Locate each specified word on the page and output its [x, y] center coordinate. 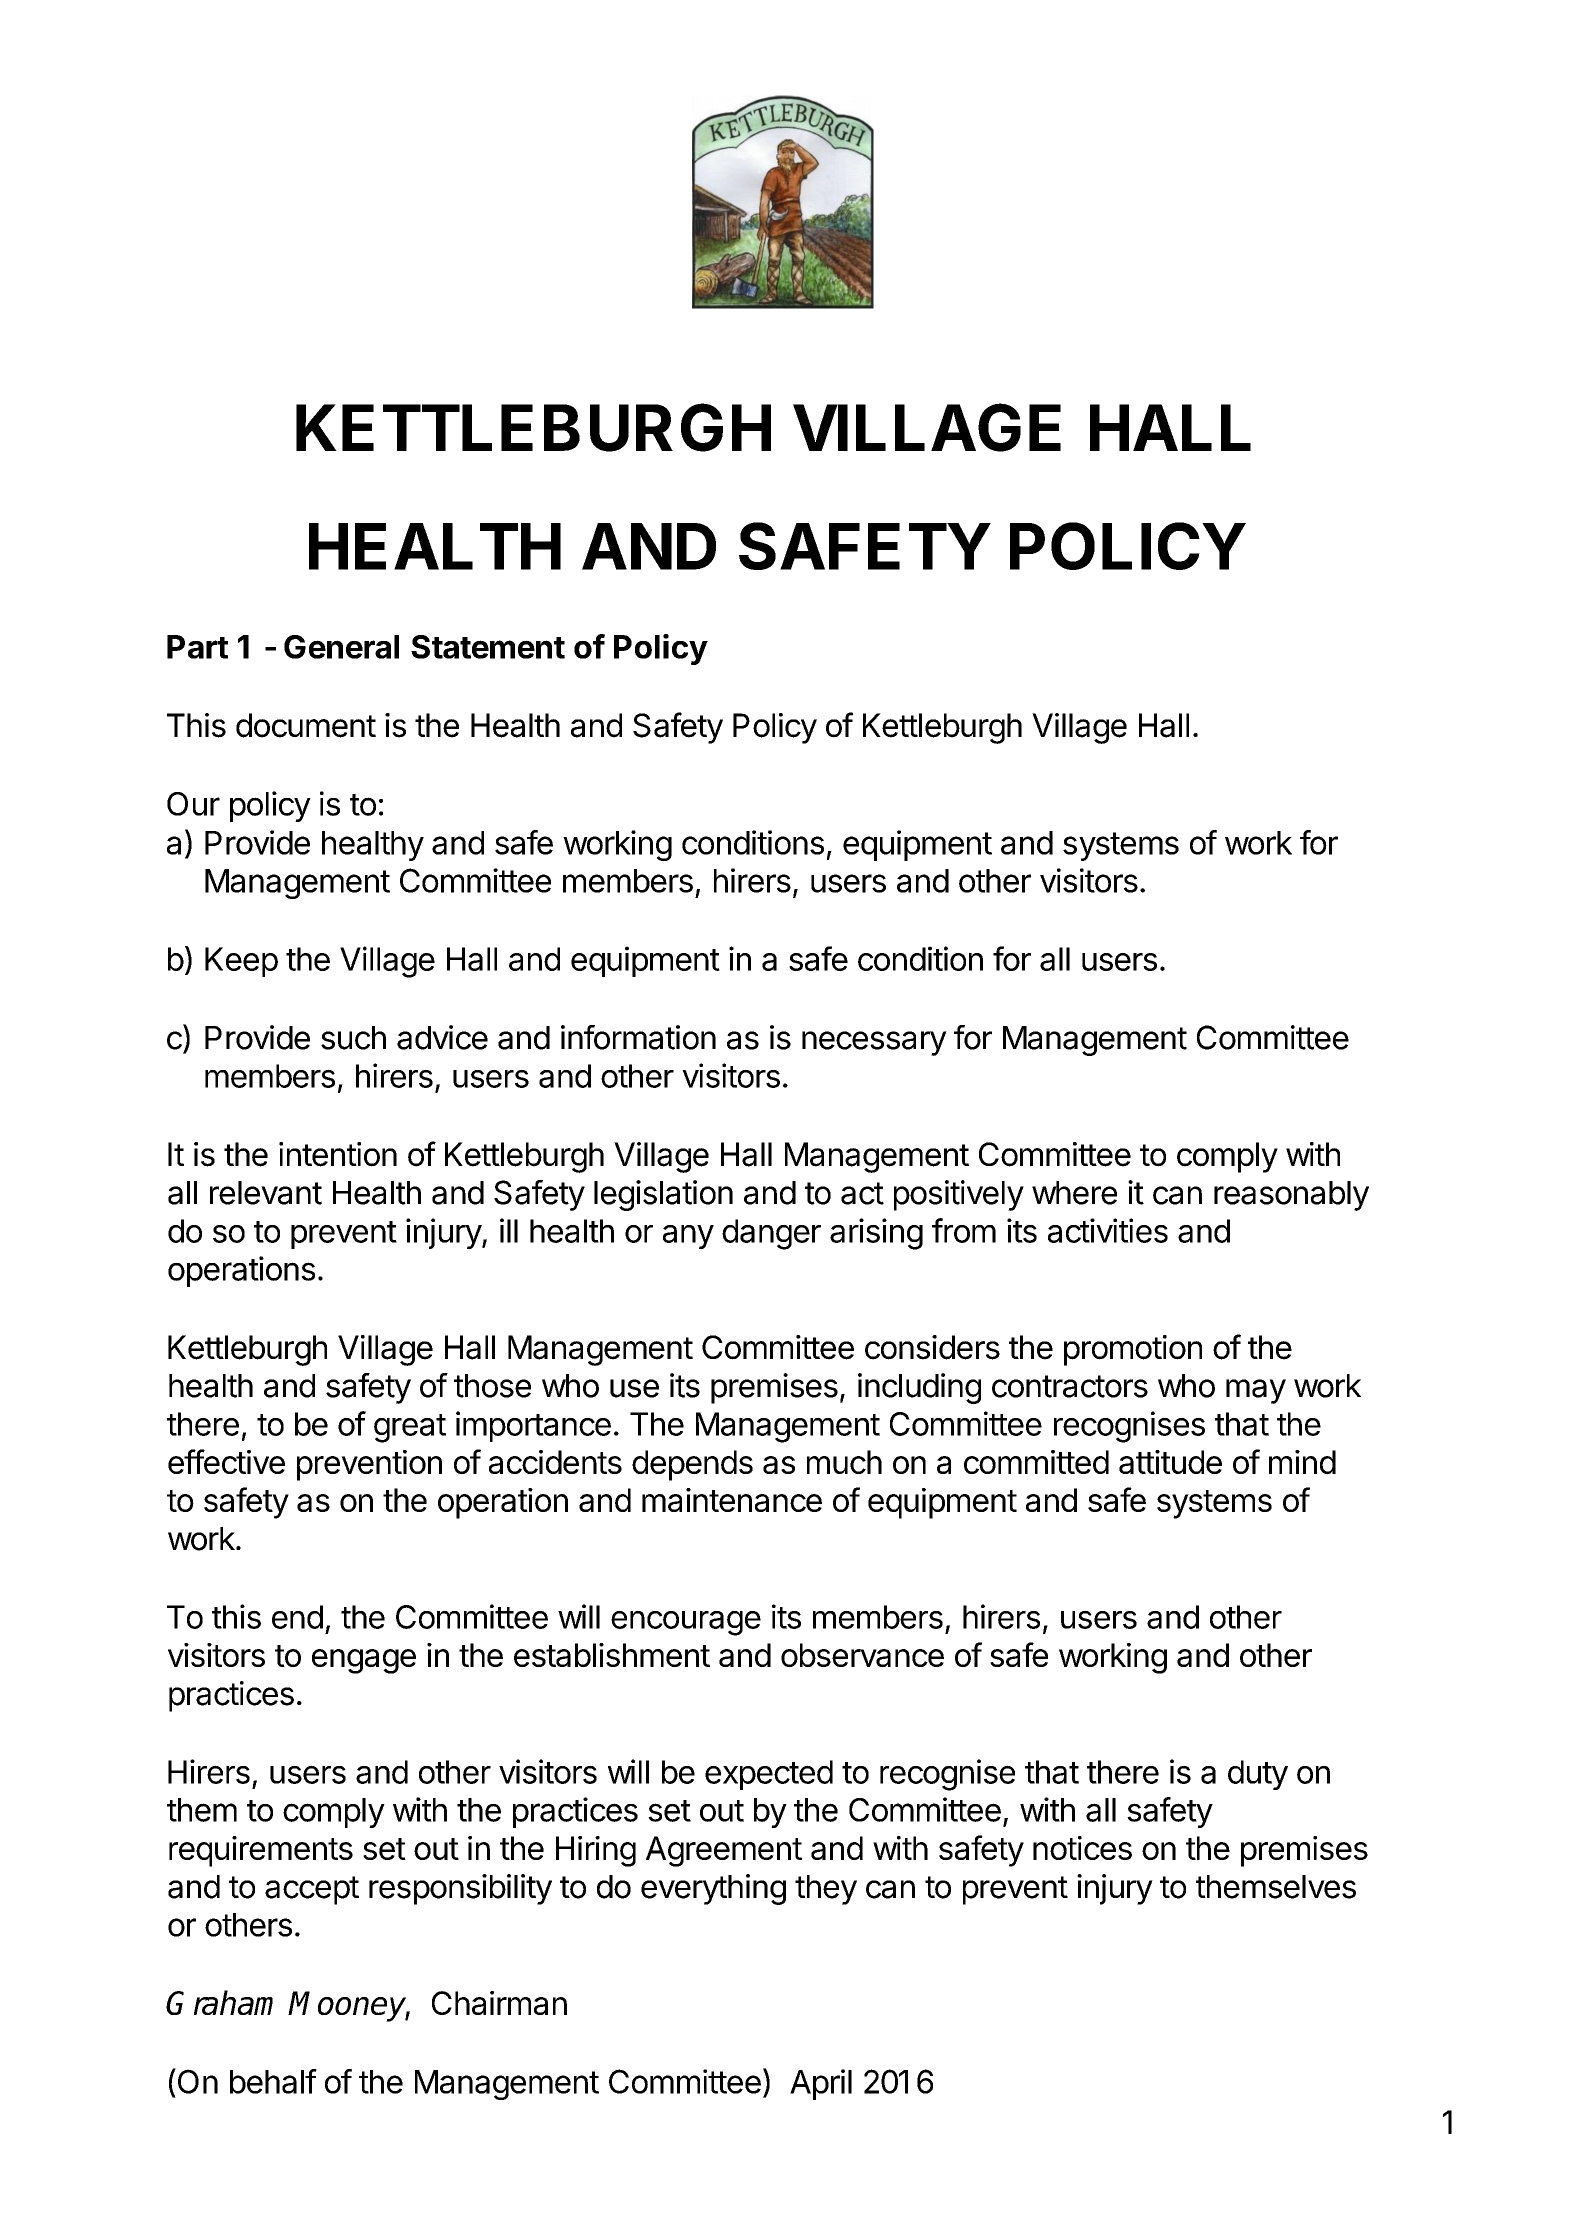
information [638, 1037]
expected [769, 1775]
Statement [488, 647]
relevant [266, 1193]
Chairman [499, 2003]
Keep [241, 962]
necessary [874, 1043]
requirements [261, 1851]
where [1074, 1193]
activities [1108, 1230]
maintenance [732, 1500]
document [306, 725]
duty [1258, 1775]
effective [226, 1461]
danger [771, 1234]
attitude [1170, 1462]
